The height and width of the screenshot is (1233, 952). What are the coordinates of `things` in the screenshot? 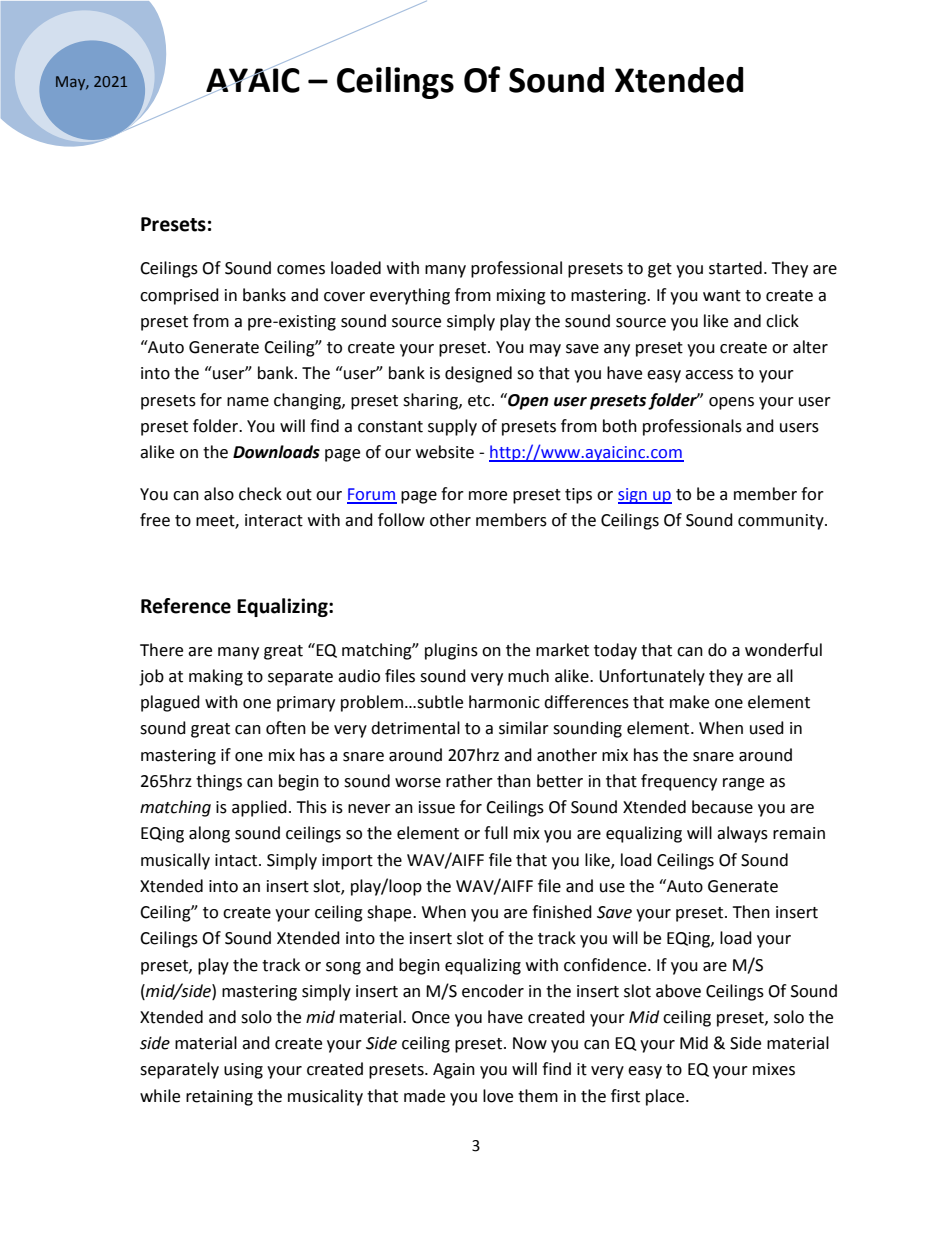 It's located at (219, 782).
